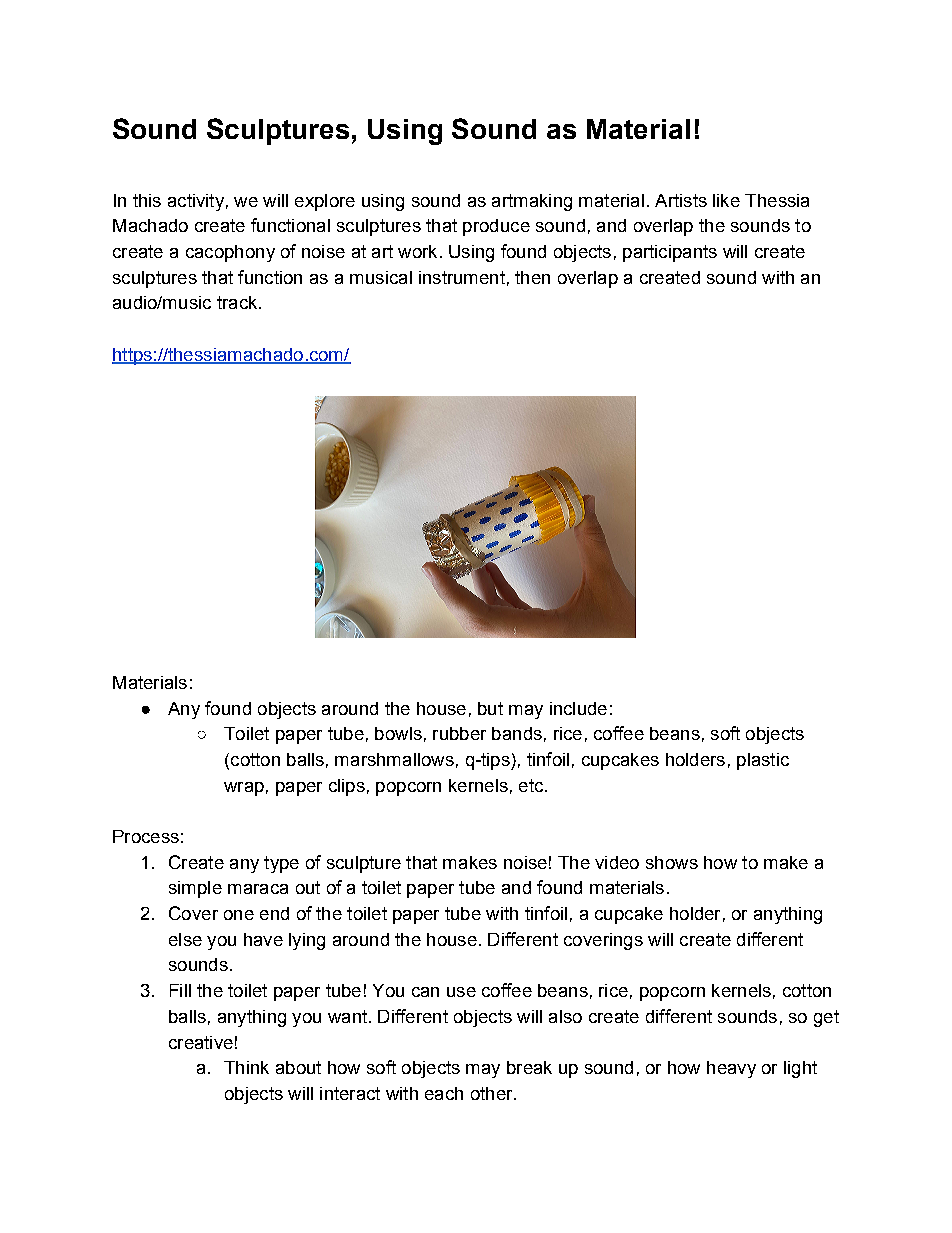  What do you see at coordinates (238, 302) in the page?
I see `track` at bounding box center [238, 302].
